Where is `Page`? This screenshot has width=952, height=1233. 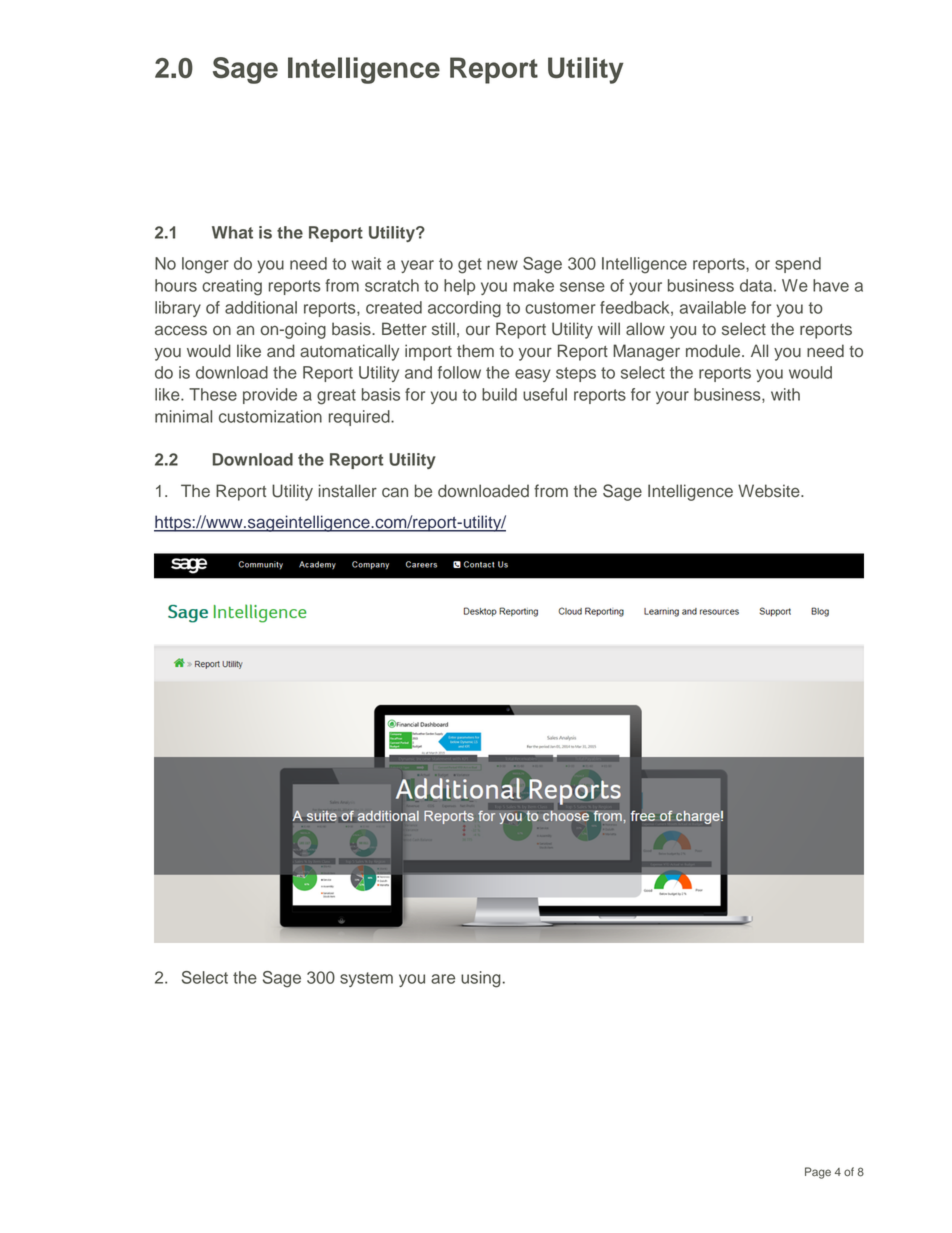 Page is located at coordinates (818, 1173).
